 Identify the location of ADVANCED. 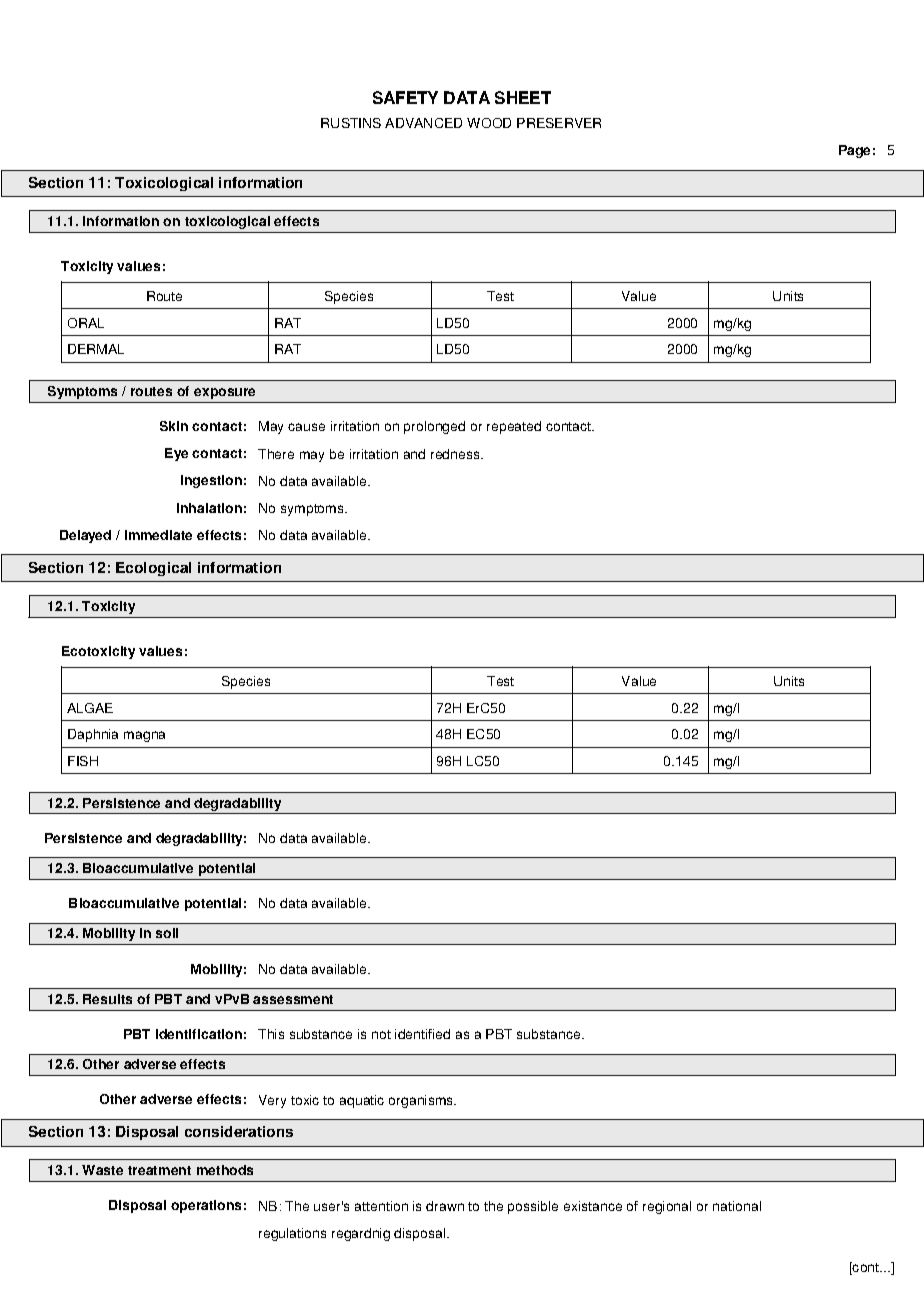
(423, 123).
